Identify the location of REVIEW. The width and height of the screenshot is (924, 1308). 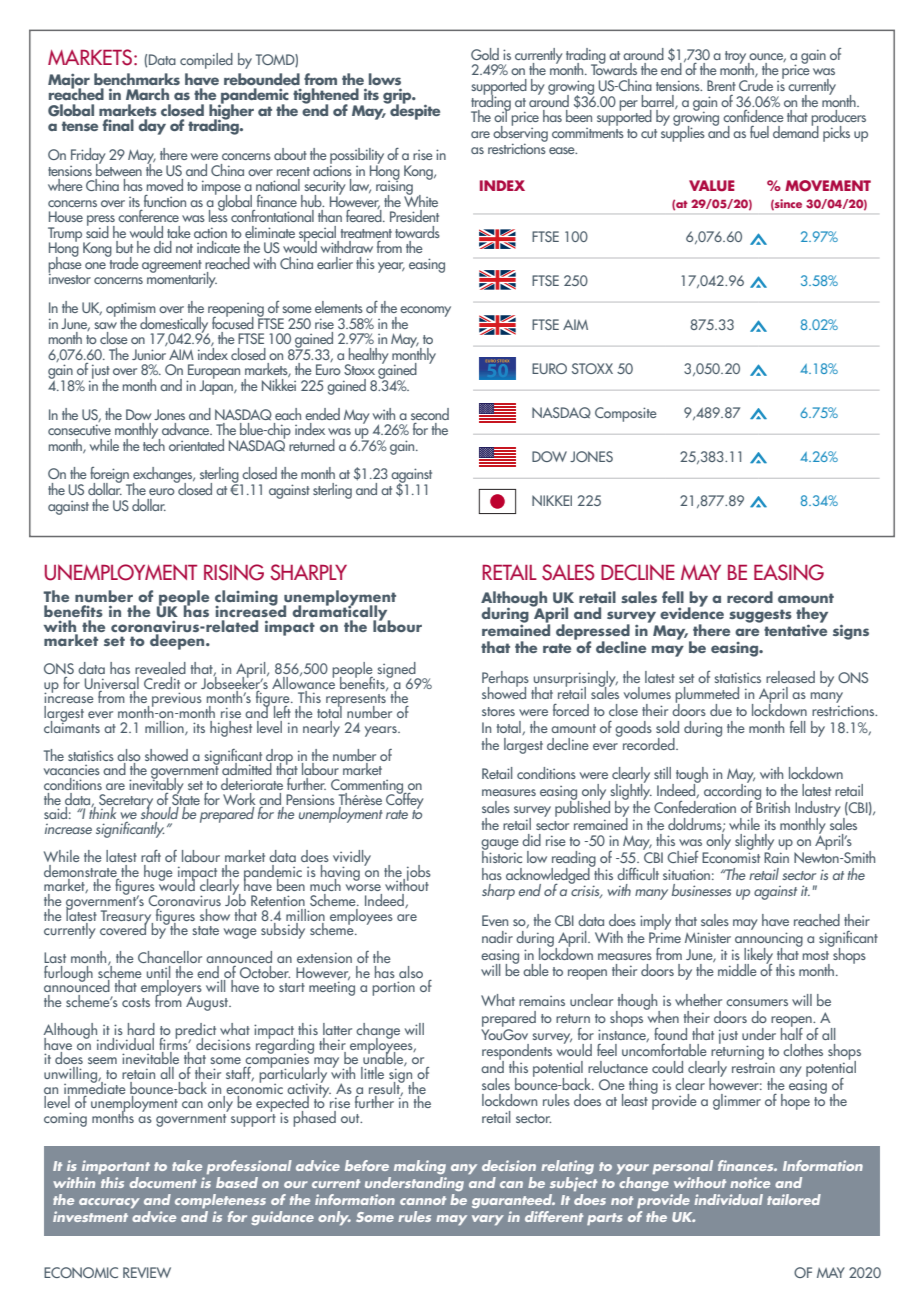
(147, 1272).
